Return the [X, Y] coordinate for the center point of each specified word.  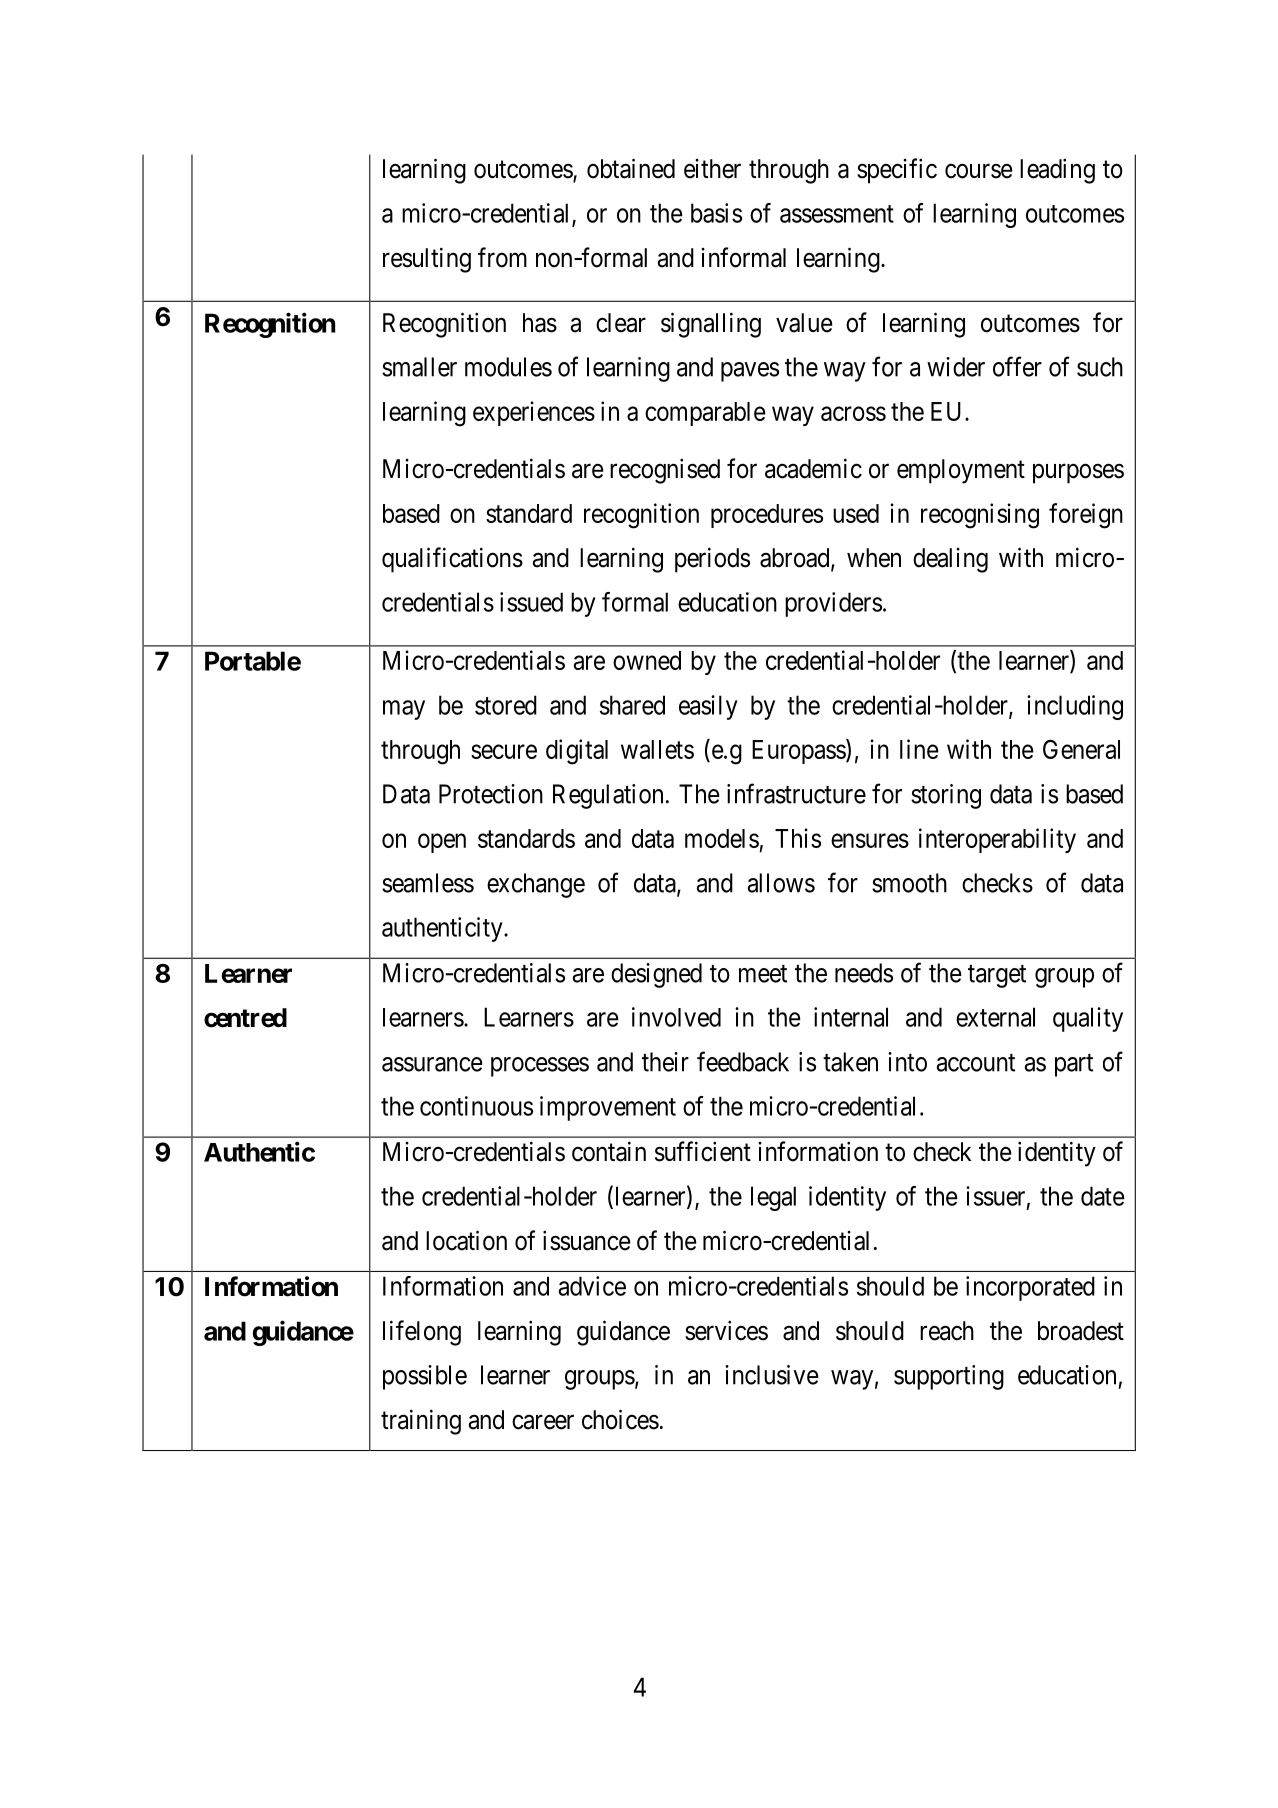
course [979, 171]
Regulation [608, 796]
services [726, 1330]
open [442, 843]
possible [425, 1377]
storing [946, 796]
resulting [427, 260]
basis [716, 213]
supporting [949, 1377]
